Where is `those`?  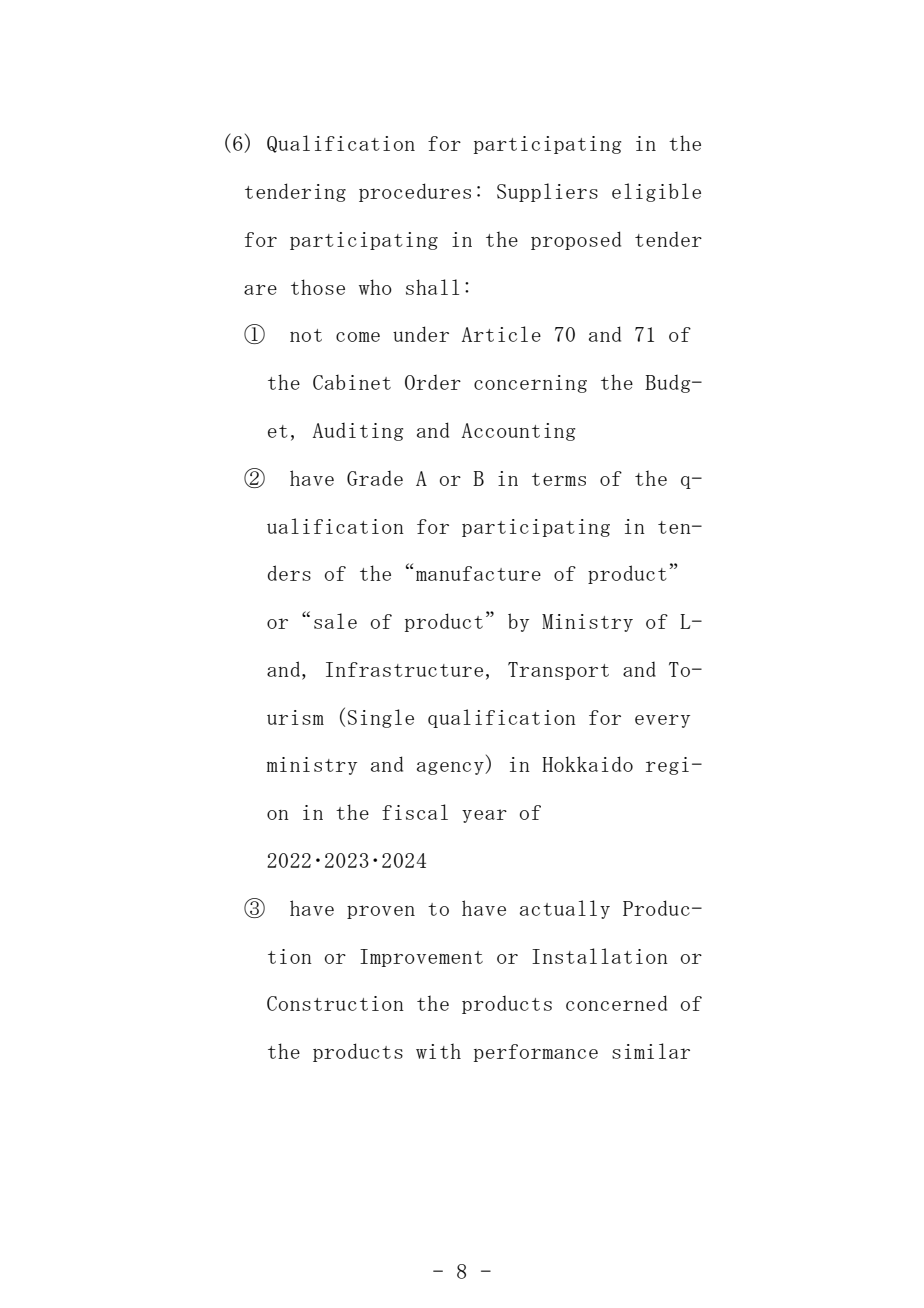 those is located at coordinates (318, 287).
